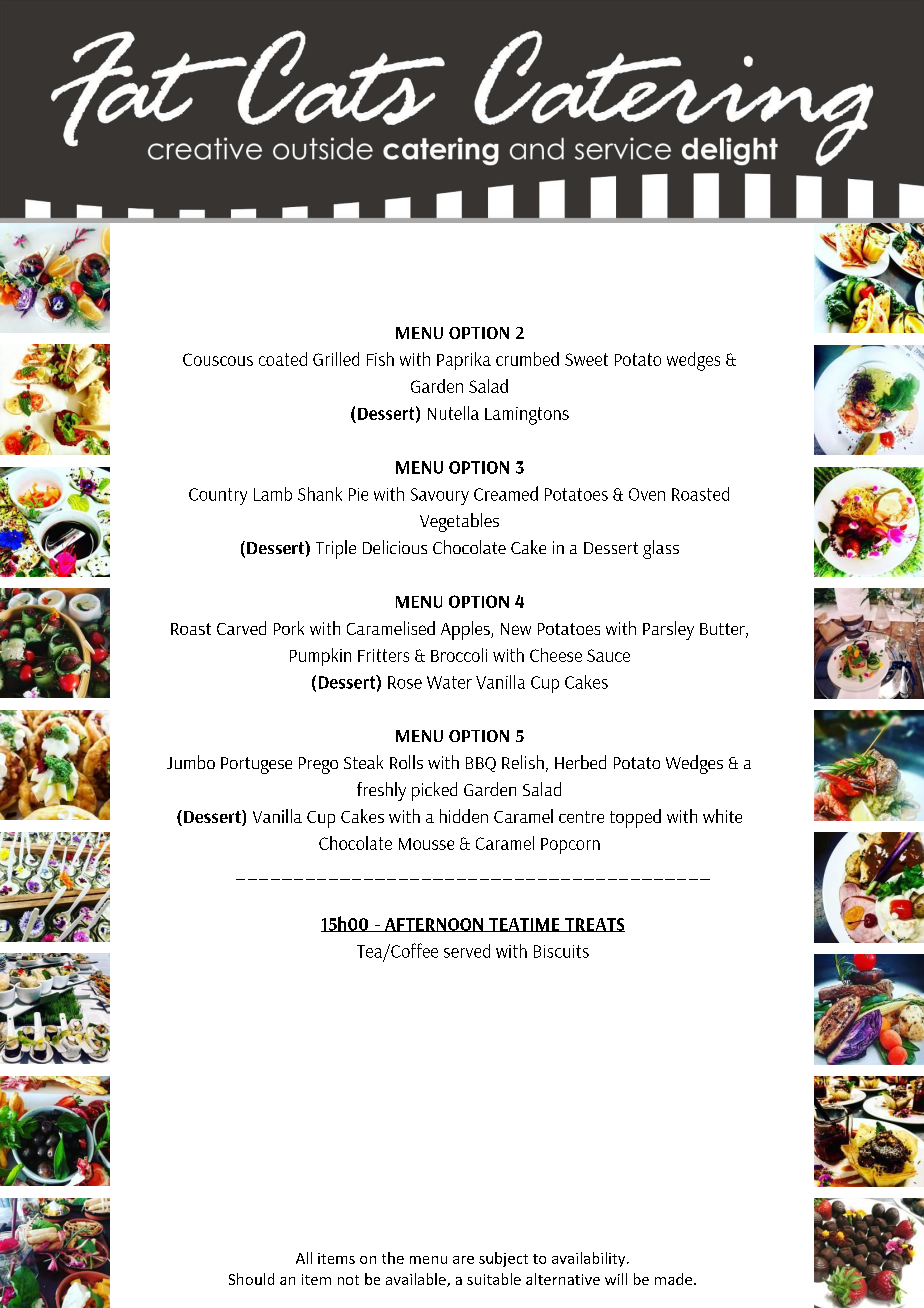 Image resolution: width=924 pixels, height=1308 pixels. Describe the element at coordinates (466, 630) in the screenshot. I see `Apples` at that location.
